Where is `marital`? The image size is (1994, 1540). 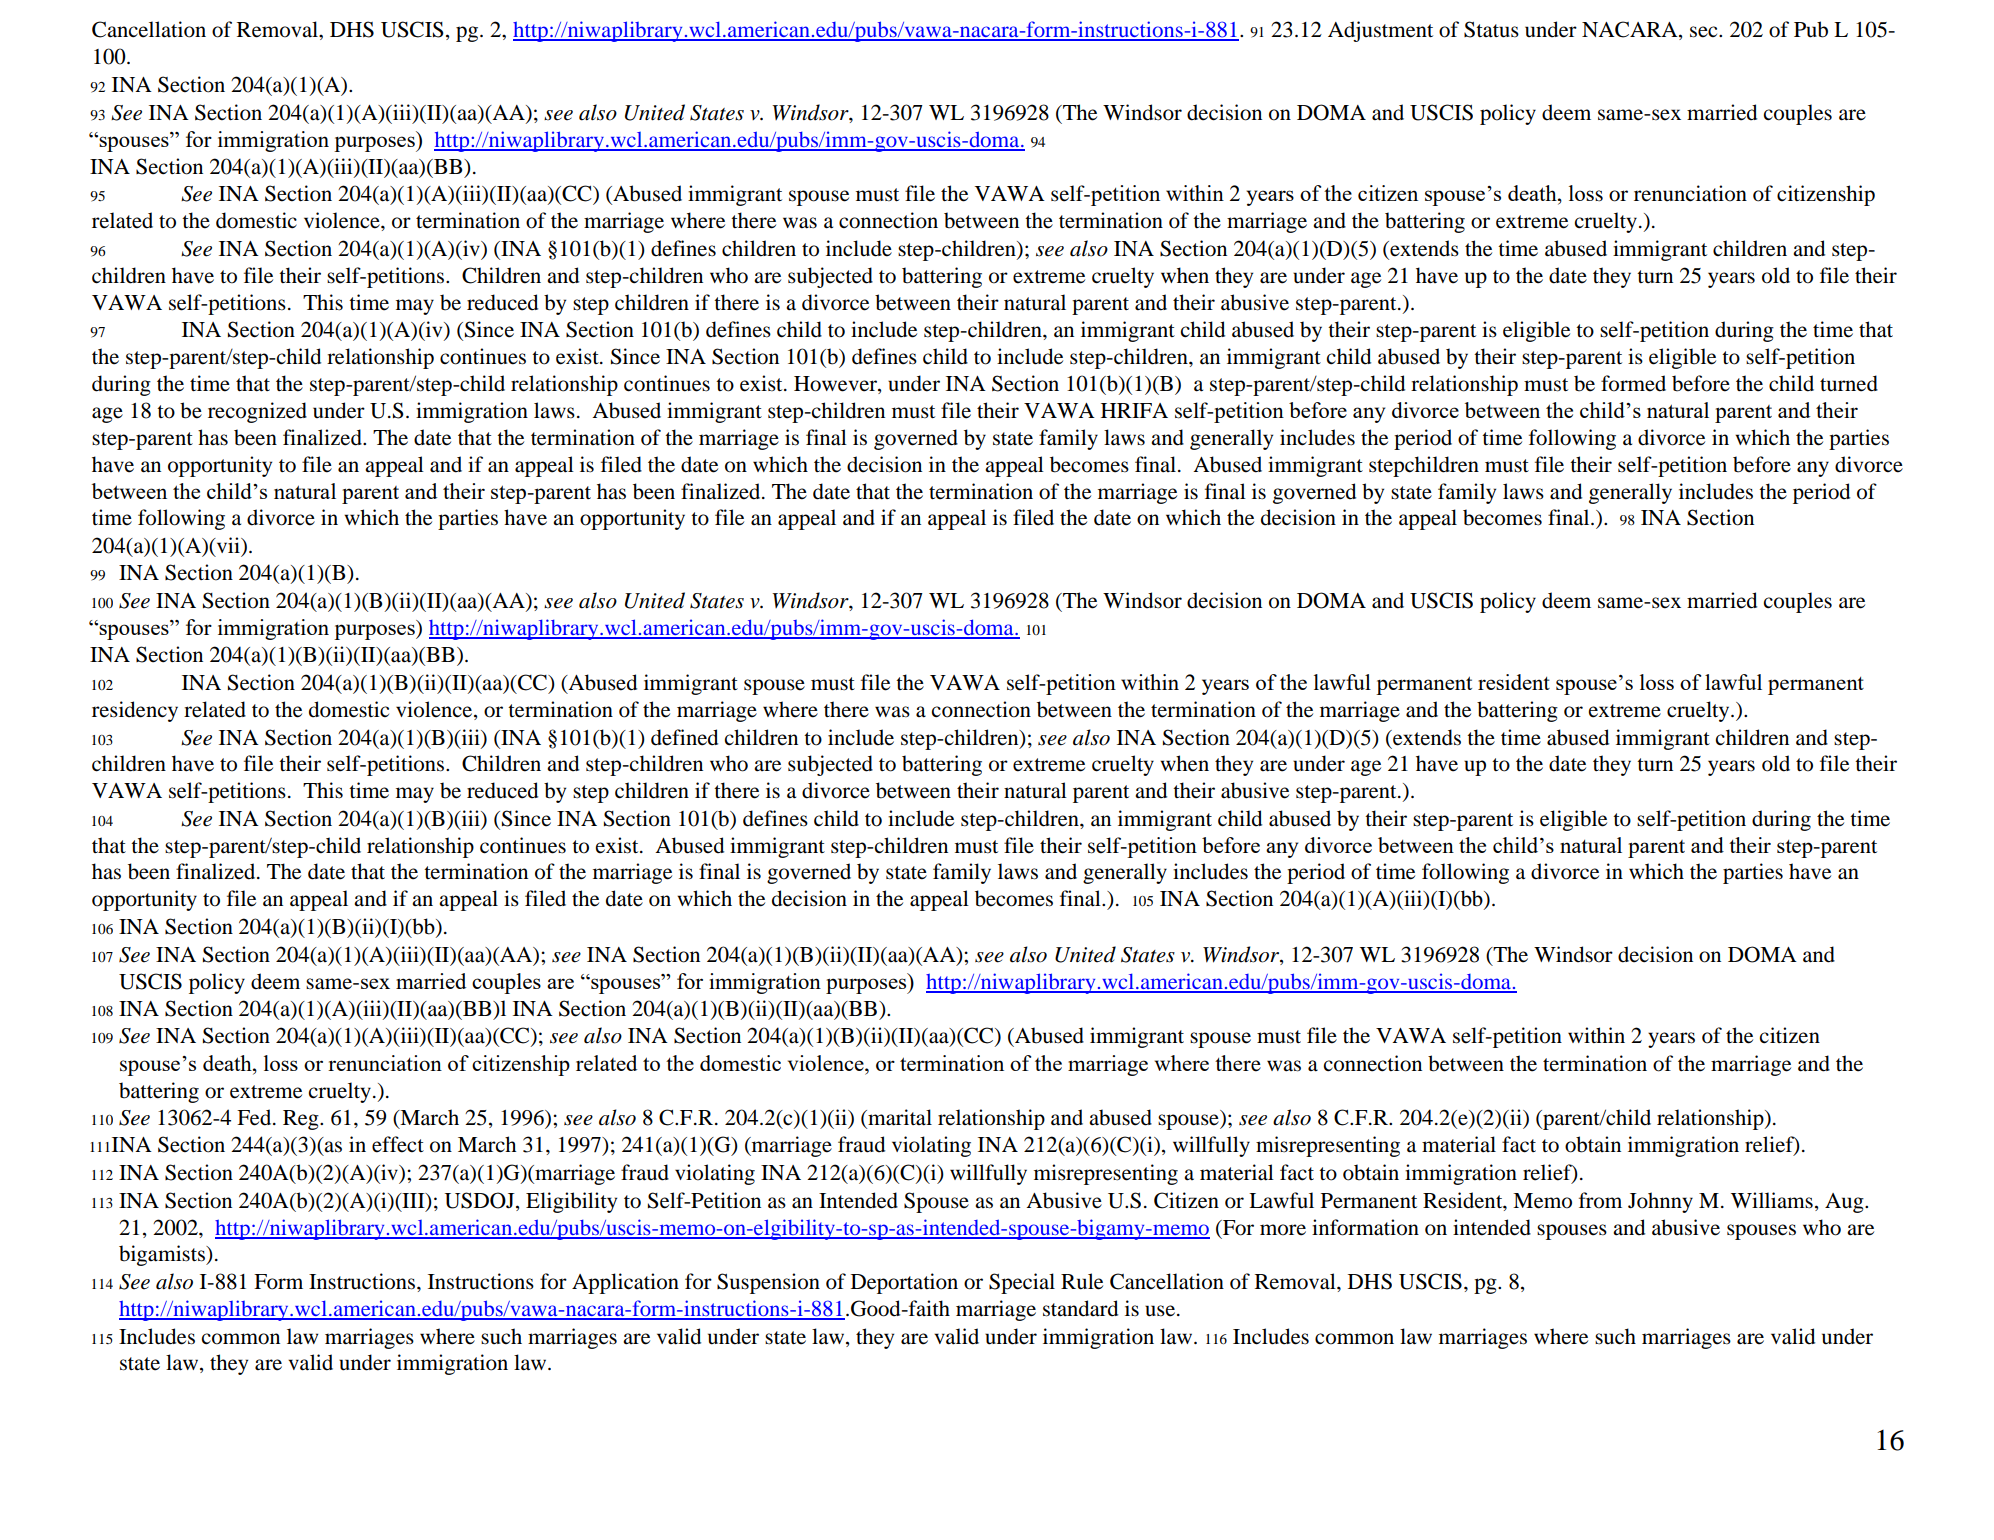 marital is located at coordinates (899, 1117).
